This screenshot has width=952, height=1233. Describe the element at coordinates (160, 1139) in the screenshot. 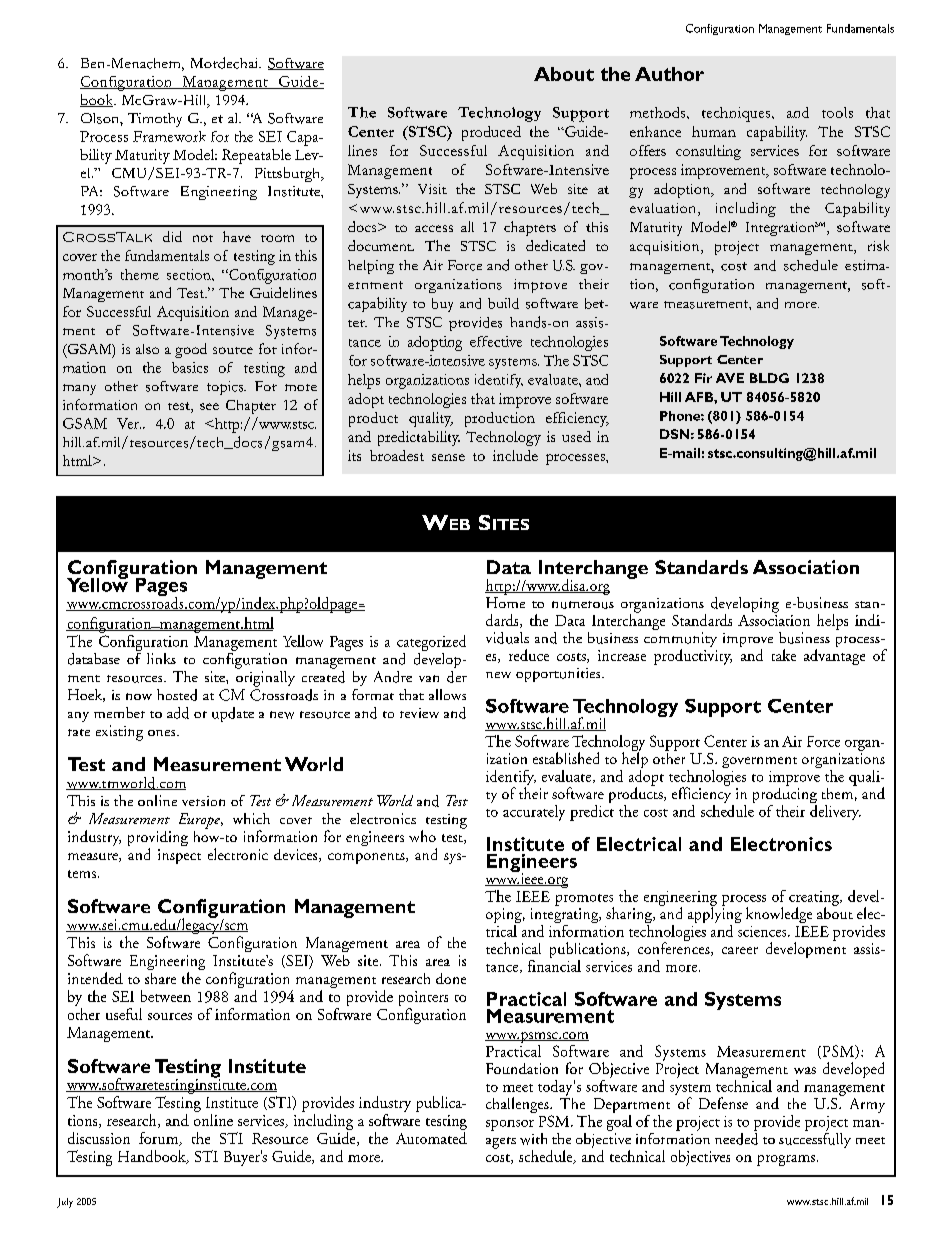

I see `forum` at that location.
